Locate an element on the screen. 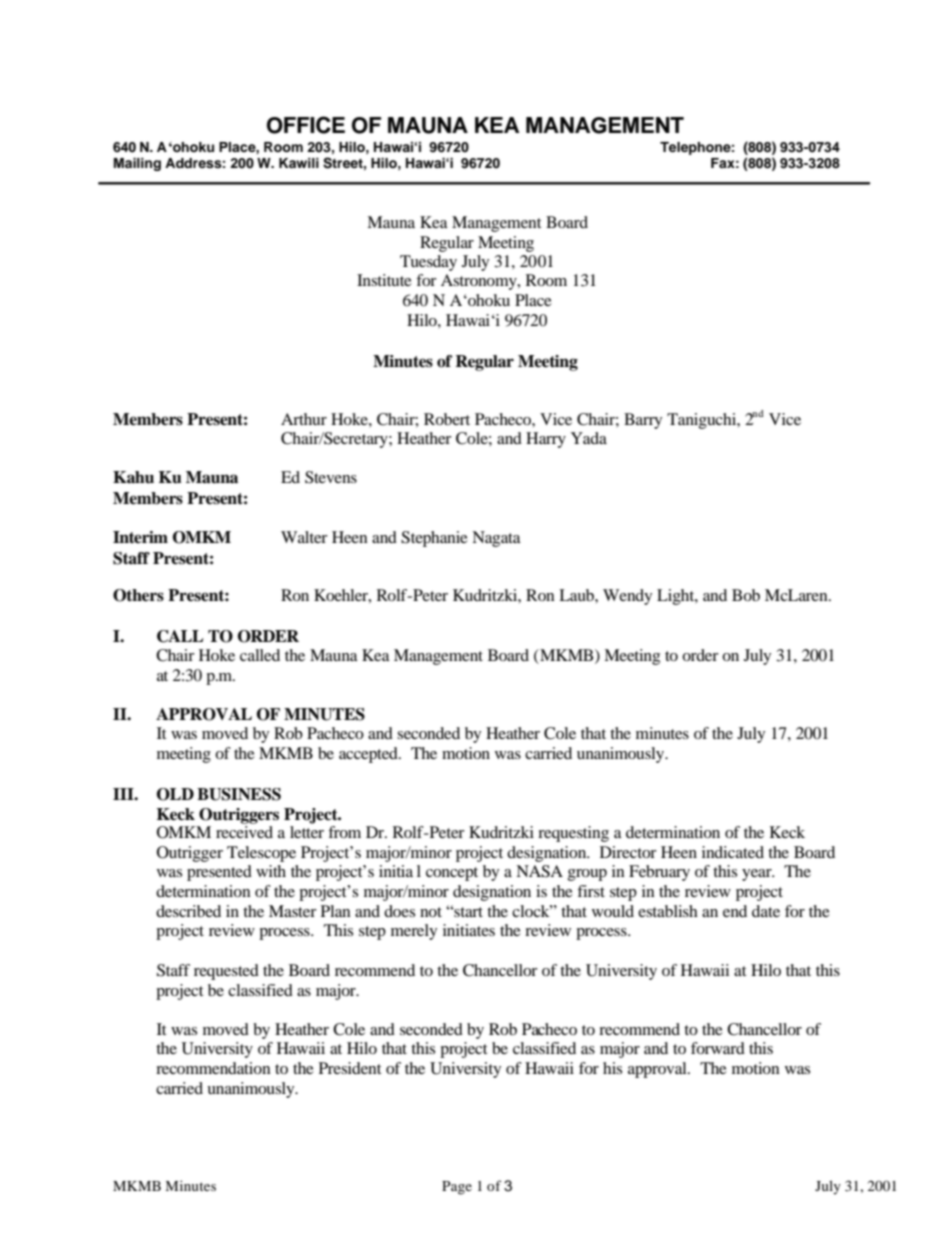 The width and height of the screenshot is (952, 1233). Interim is located at coordinates (140, 537).
